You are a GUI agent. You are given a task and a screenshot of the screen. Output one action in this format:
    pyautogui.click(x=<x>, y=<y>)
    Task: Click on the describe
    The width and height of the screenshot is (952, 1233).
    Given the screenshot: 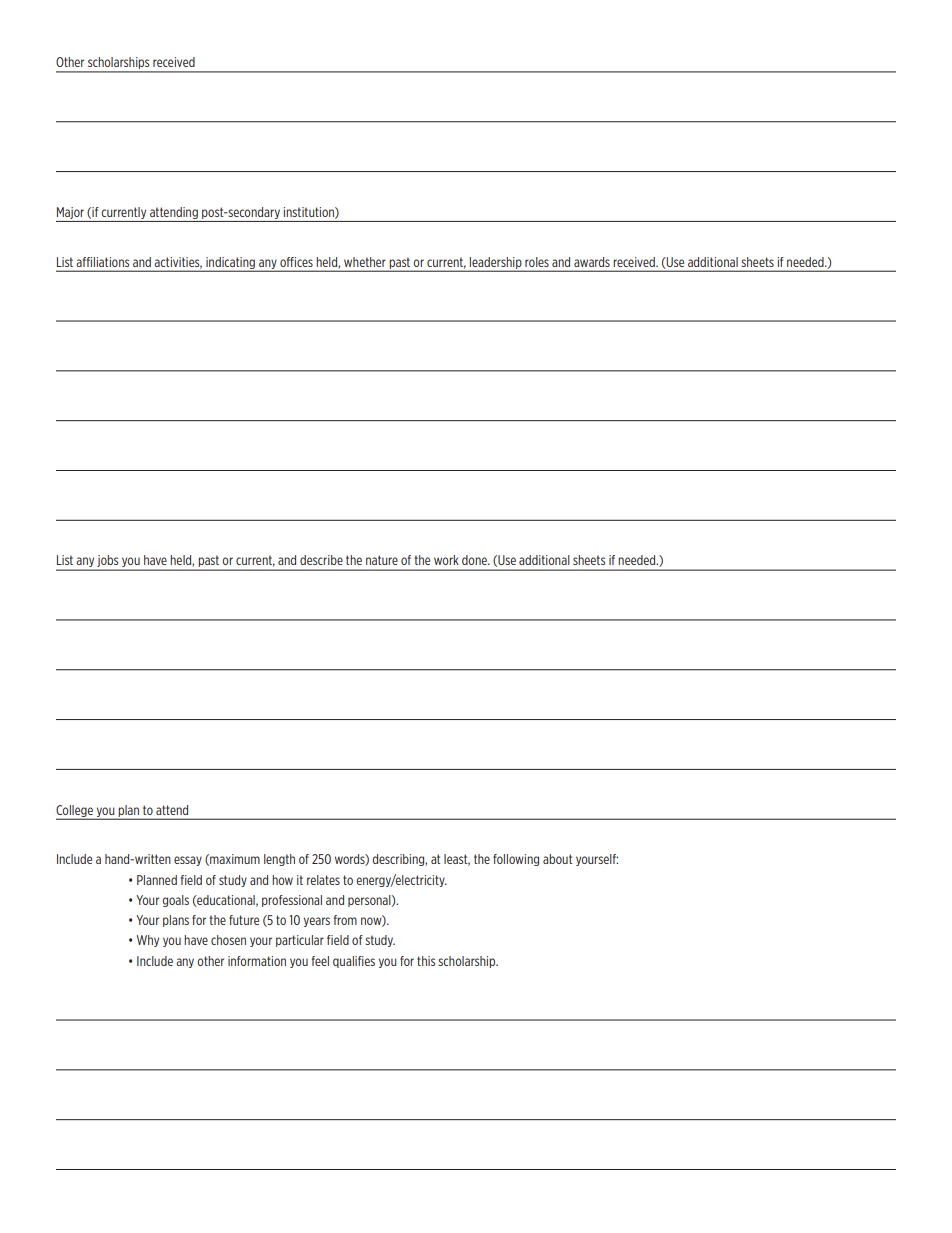 What is the action you would take?
    pyautogui.click(x=321, y=560)
